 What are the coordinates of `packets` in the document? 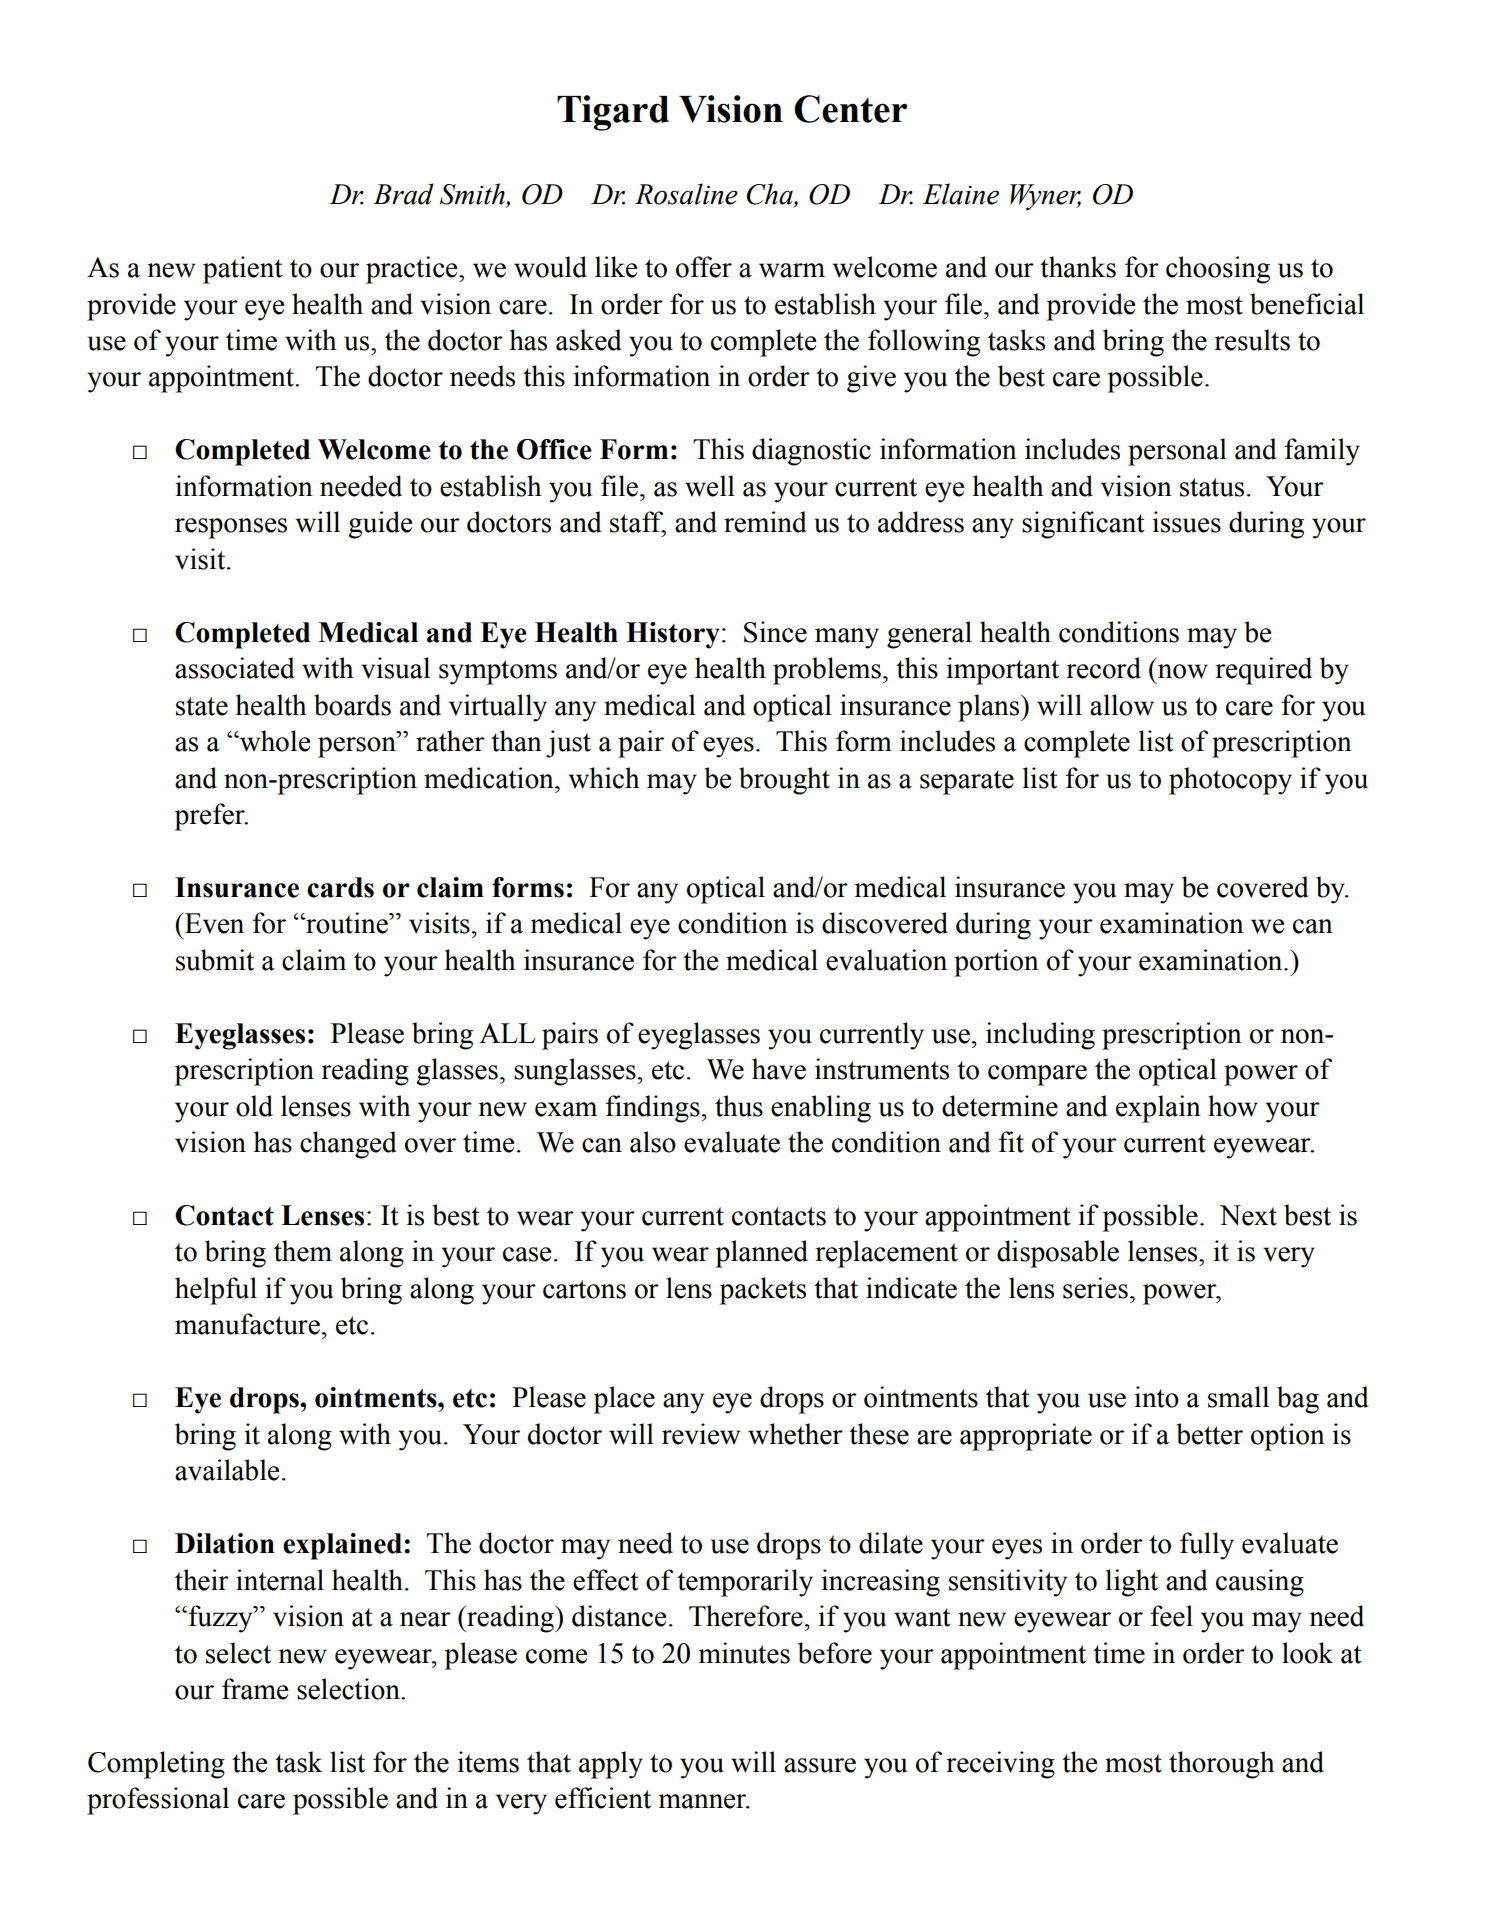 It's located at (763, 1291).
